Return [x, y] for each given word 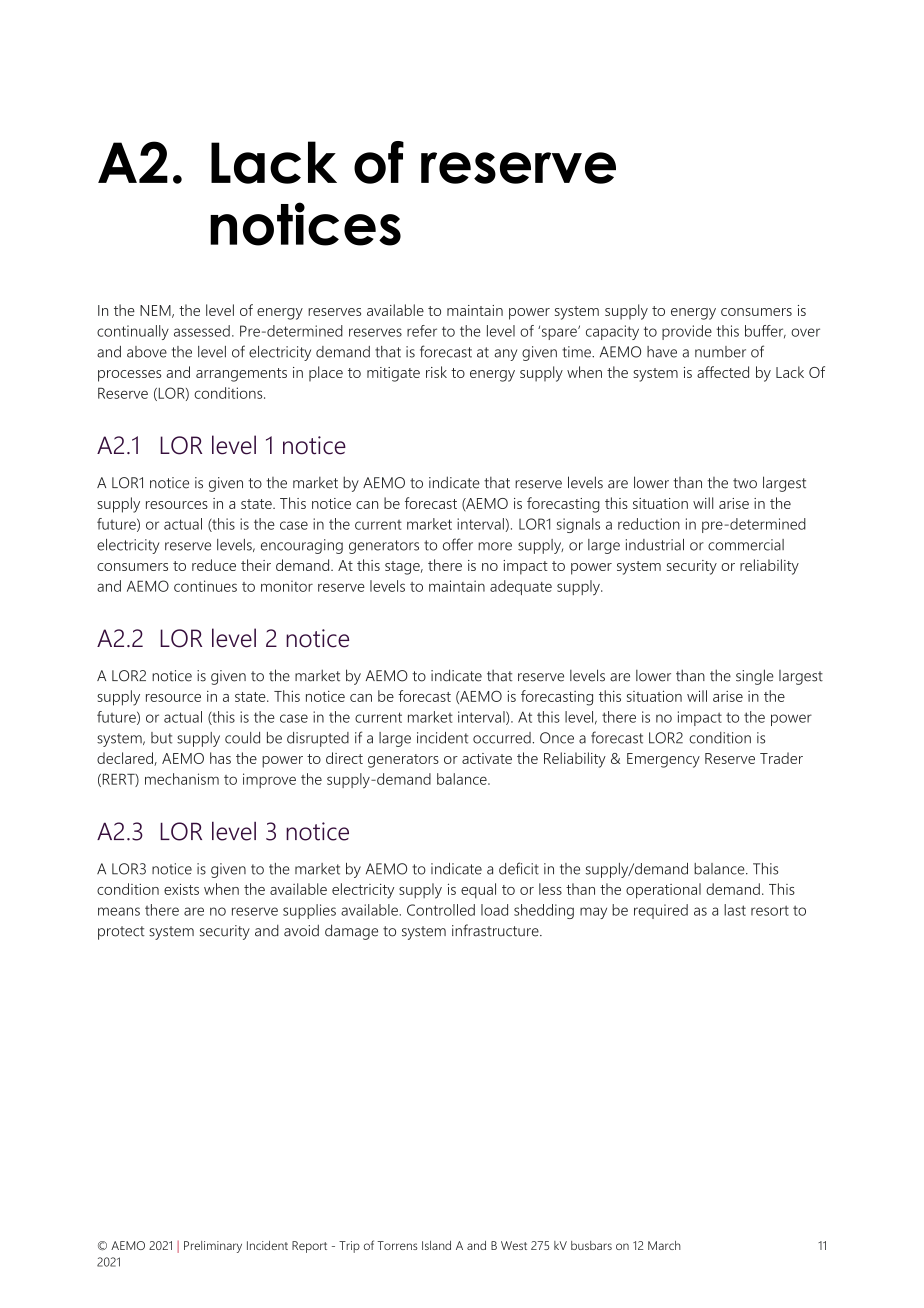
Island [436, 1245]
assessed [202, 331]
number [720, 352]
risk [436, 372]
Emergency [663, 760]
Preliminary [213, 1247]
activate [487, 758]
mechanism [182, 779]
